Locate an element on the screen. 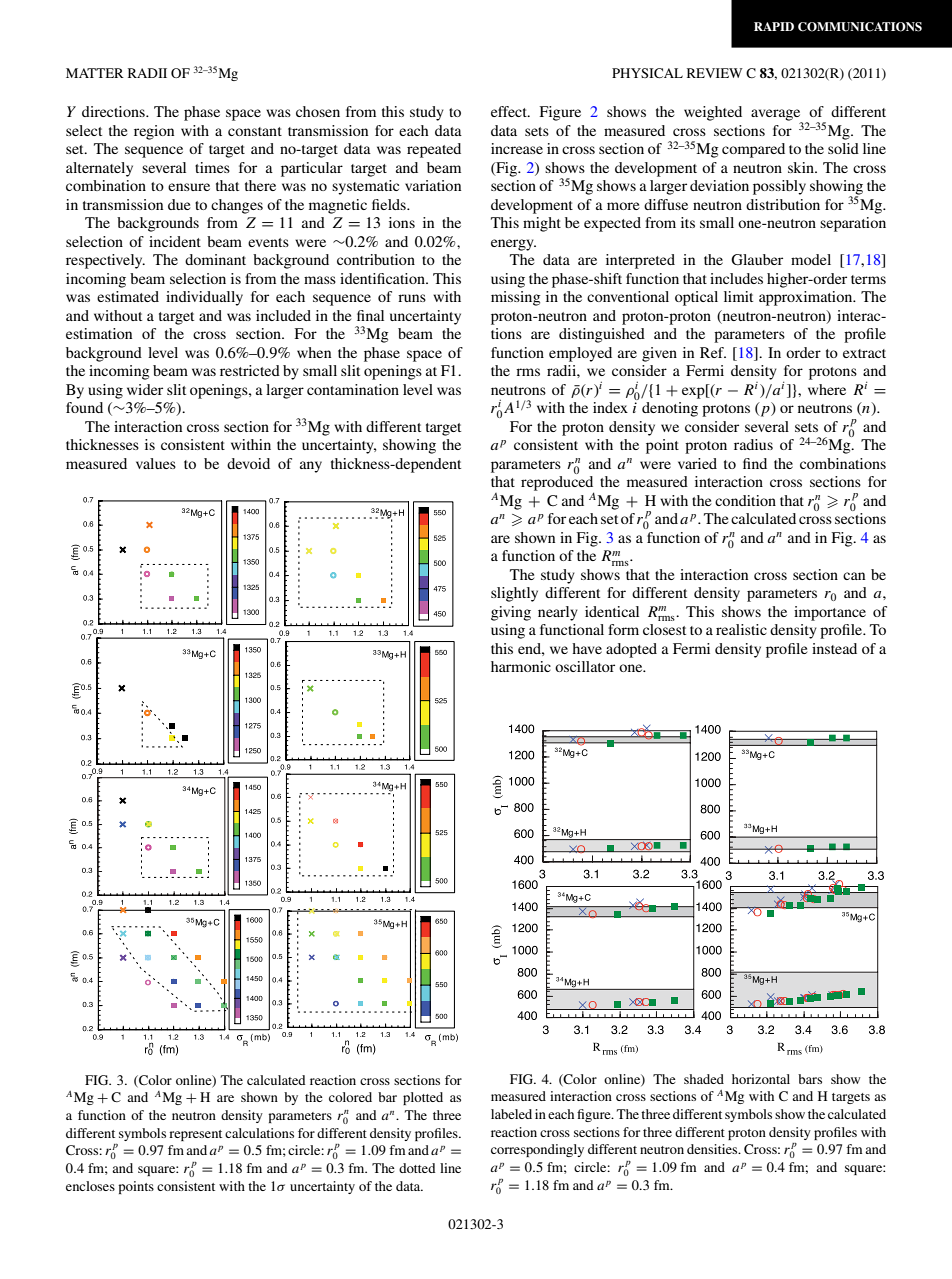 This screenshot has width=952, height=1279. individually is located at coordinates (204, 298).
